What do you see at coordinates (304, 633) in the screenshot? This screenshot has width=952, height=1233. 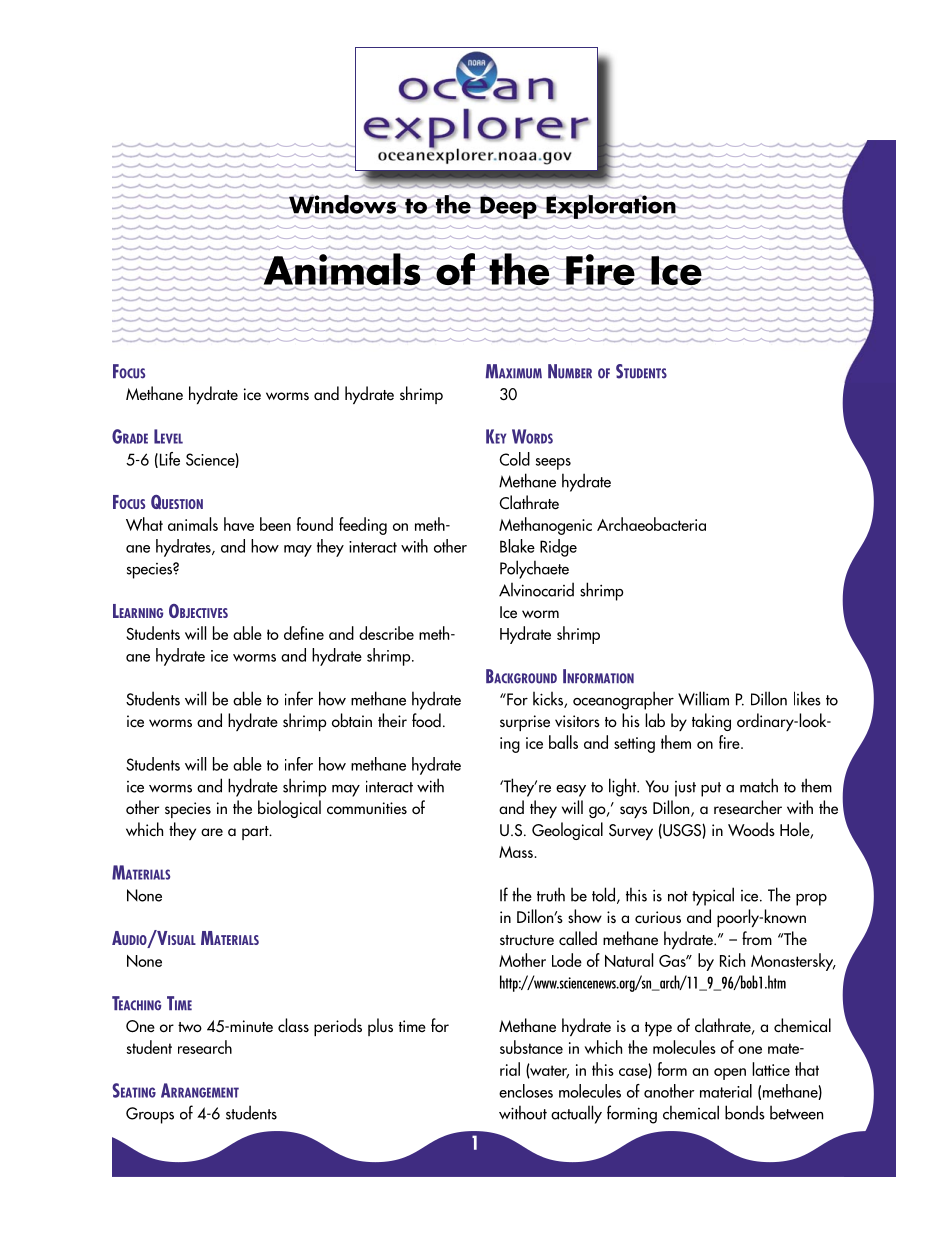 I see `define` at bounding box center [304, 633].
